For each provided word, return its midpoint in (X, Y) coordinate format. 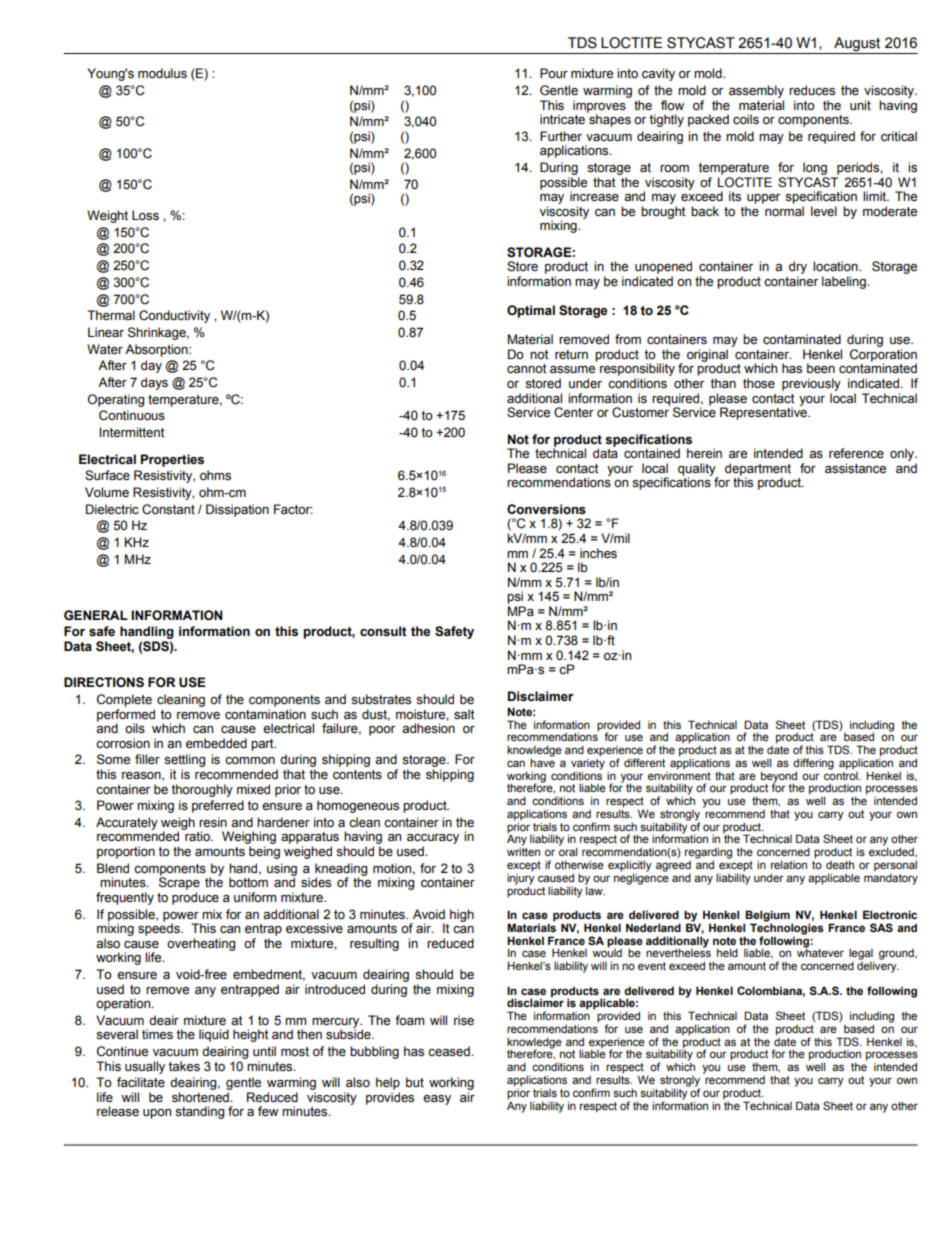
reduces (812, 90)
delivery (878, 966)
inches (598, 553)
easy (437, 1100)
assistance (855, 468)
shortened (201, 1097)
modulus (162, 73)
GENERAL (96, 615)
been (821, 368)
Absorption (157, 350)
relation (789, 864)
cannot (527, 369)
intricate (564, 118)
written (523, 852)
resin (213, 822)
